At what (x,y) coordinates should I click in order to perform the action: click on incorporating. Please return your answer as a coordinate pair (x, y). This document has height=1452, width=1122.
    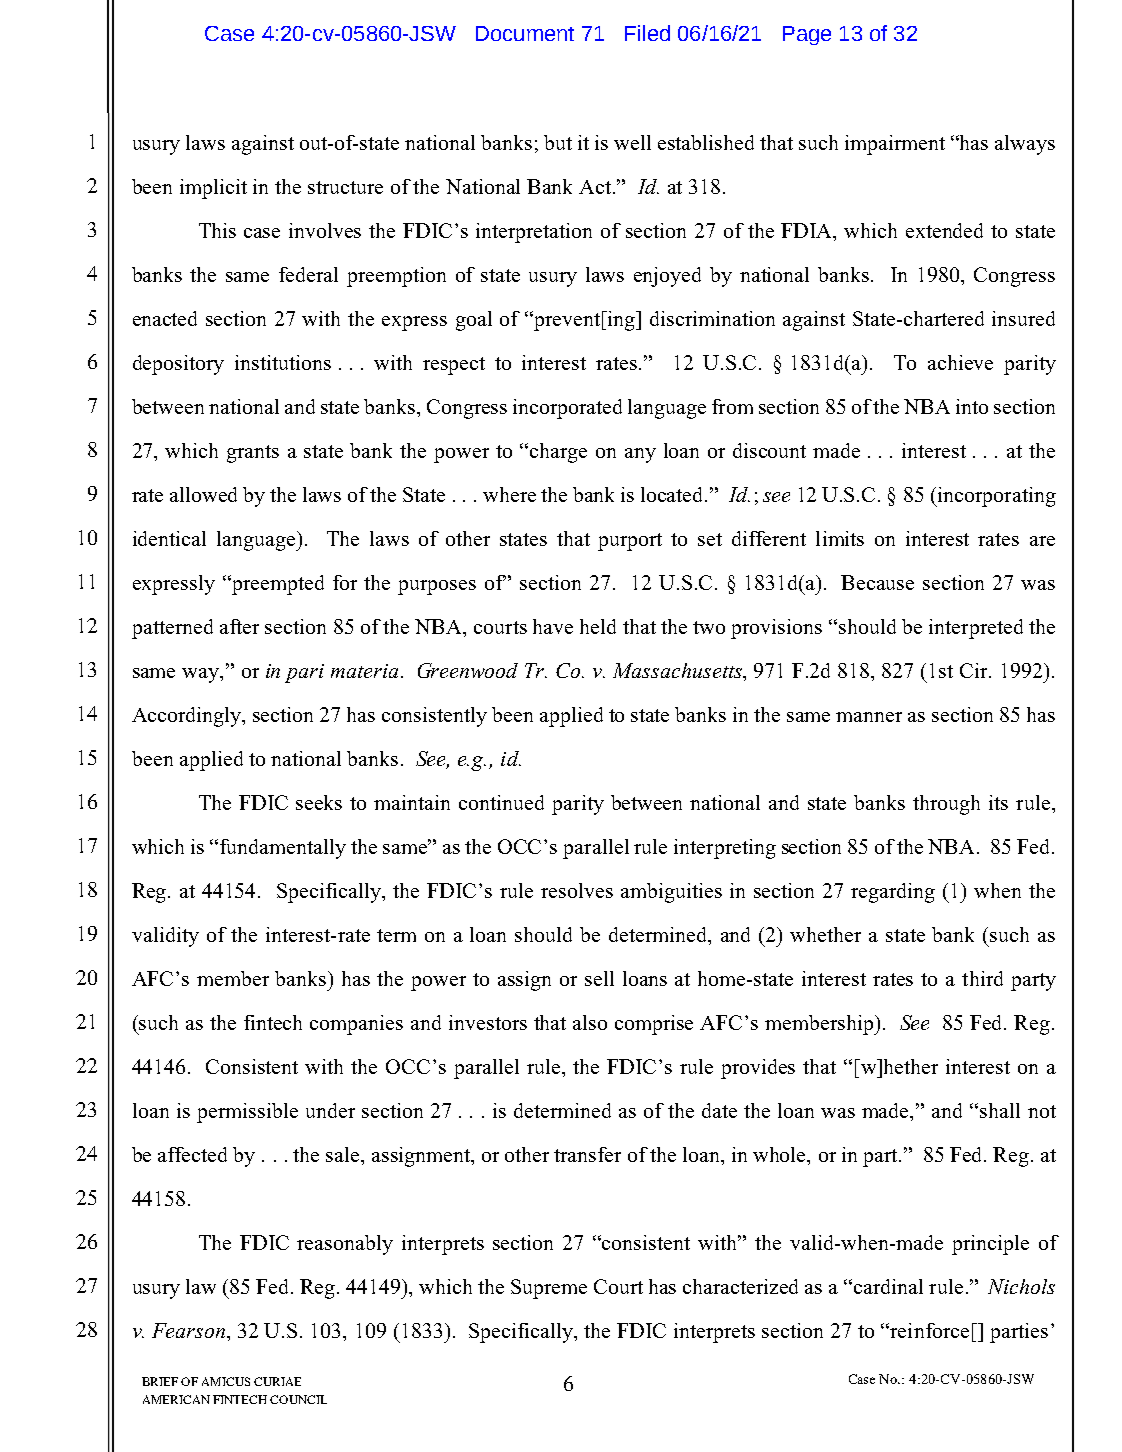
    Looking at the image, I should click on (995, 497).
